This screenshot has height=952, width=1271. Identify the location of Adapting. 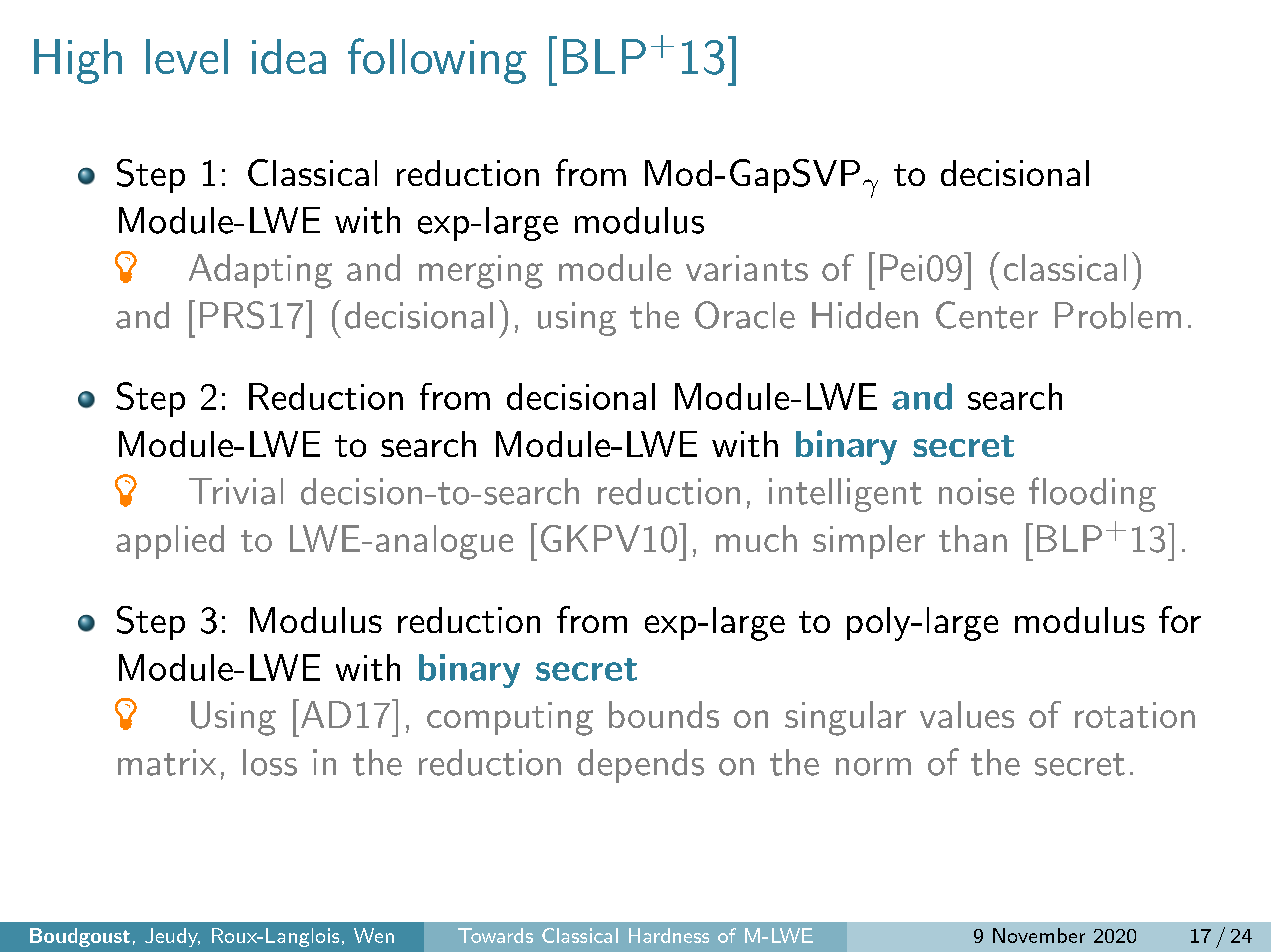
(260, 271).
